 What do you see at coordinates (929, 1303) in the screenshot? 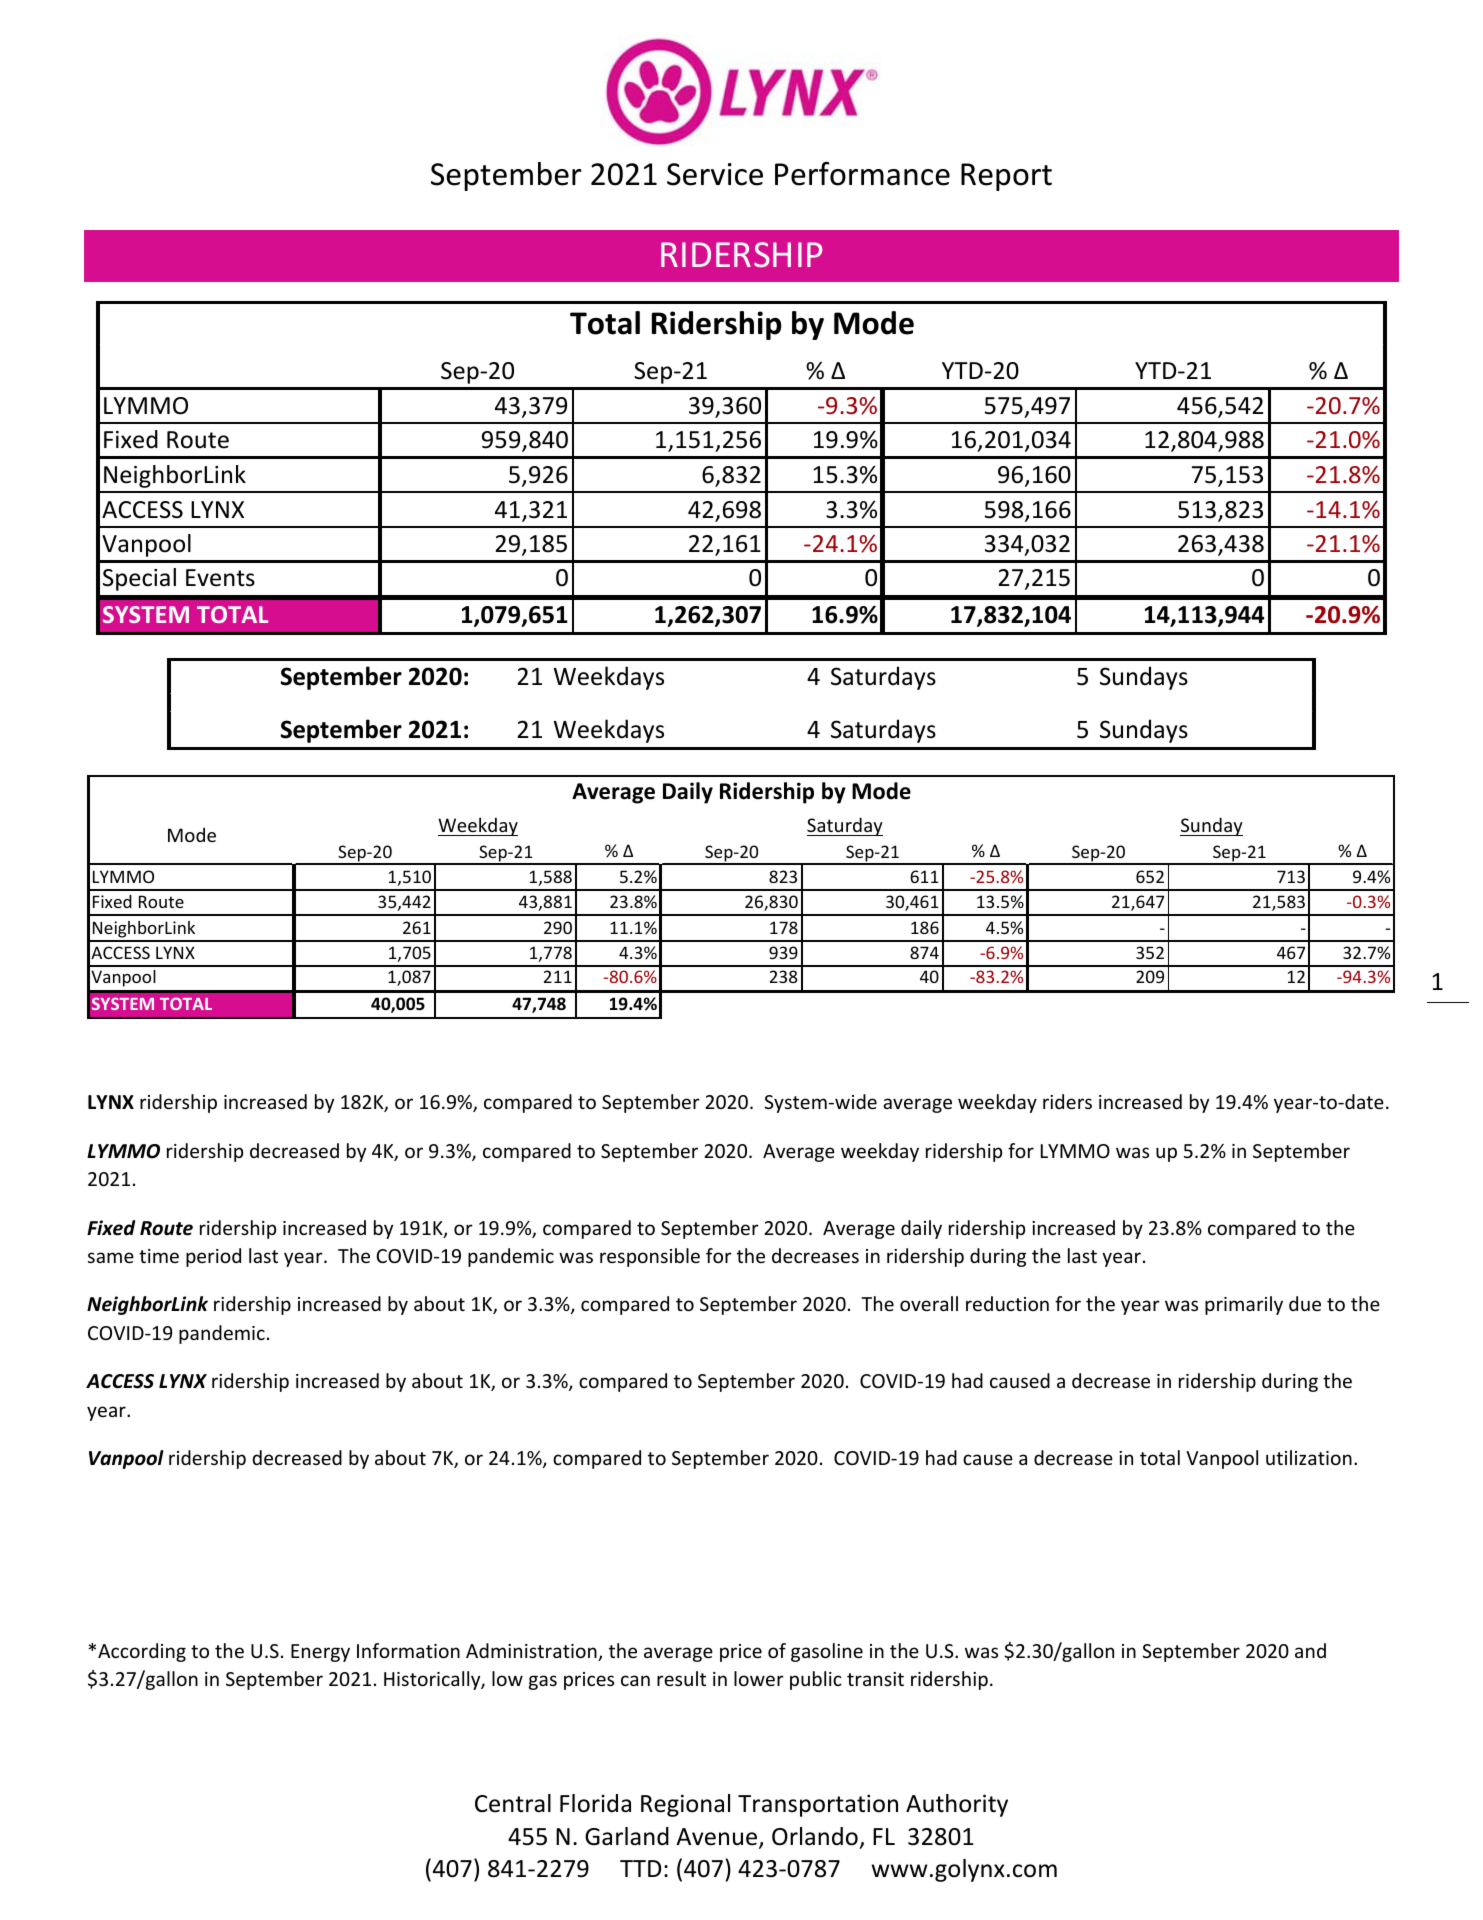
I see `overall` at bounding box center [929, 1303].
